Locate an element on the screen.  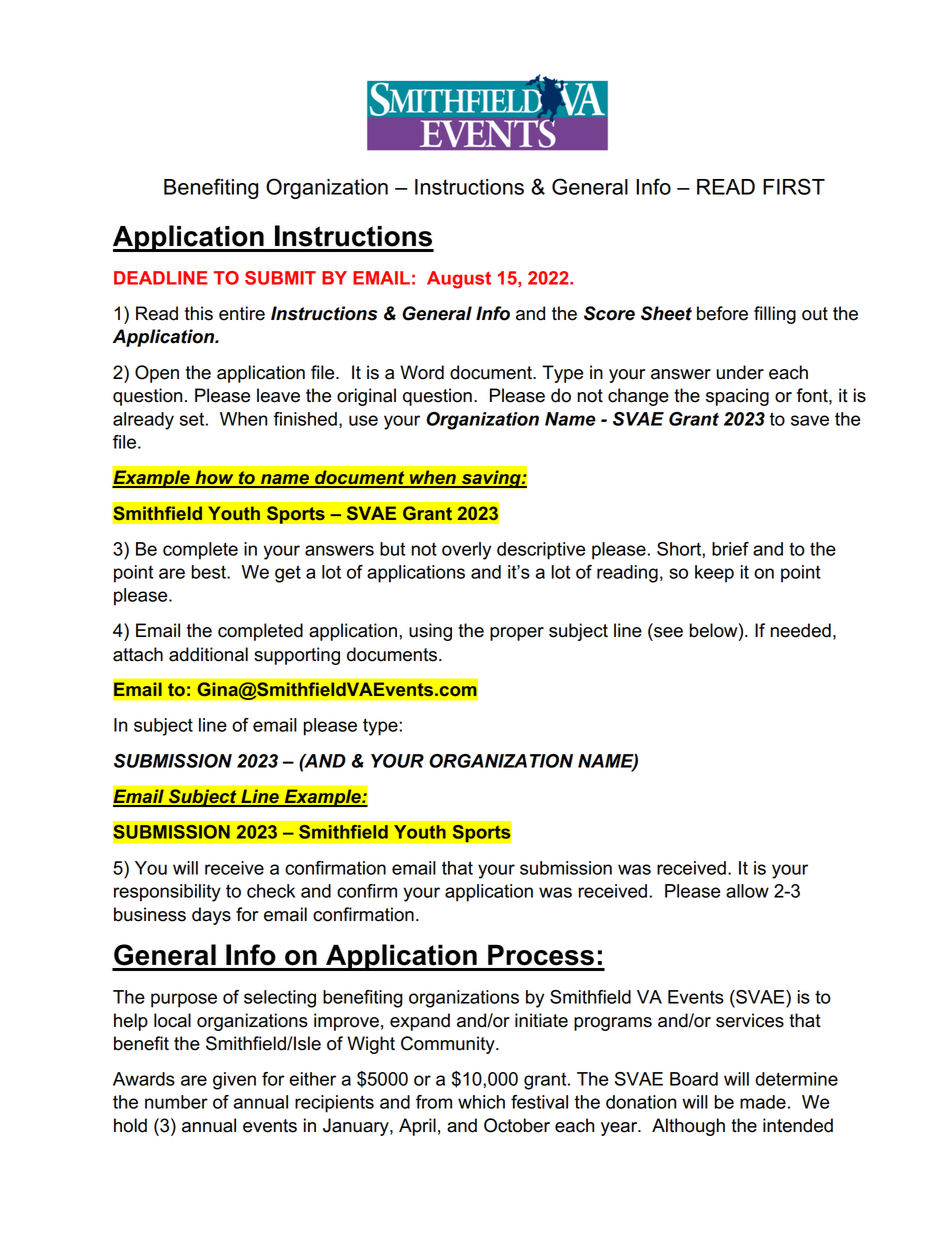
allow is located at coordinates (747, 891).
